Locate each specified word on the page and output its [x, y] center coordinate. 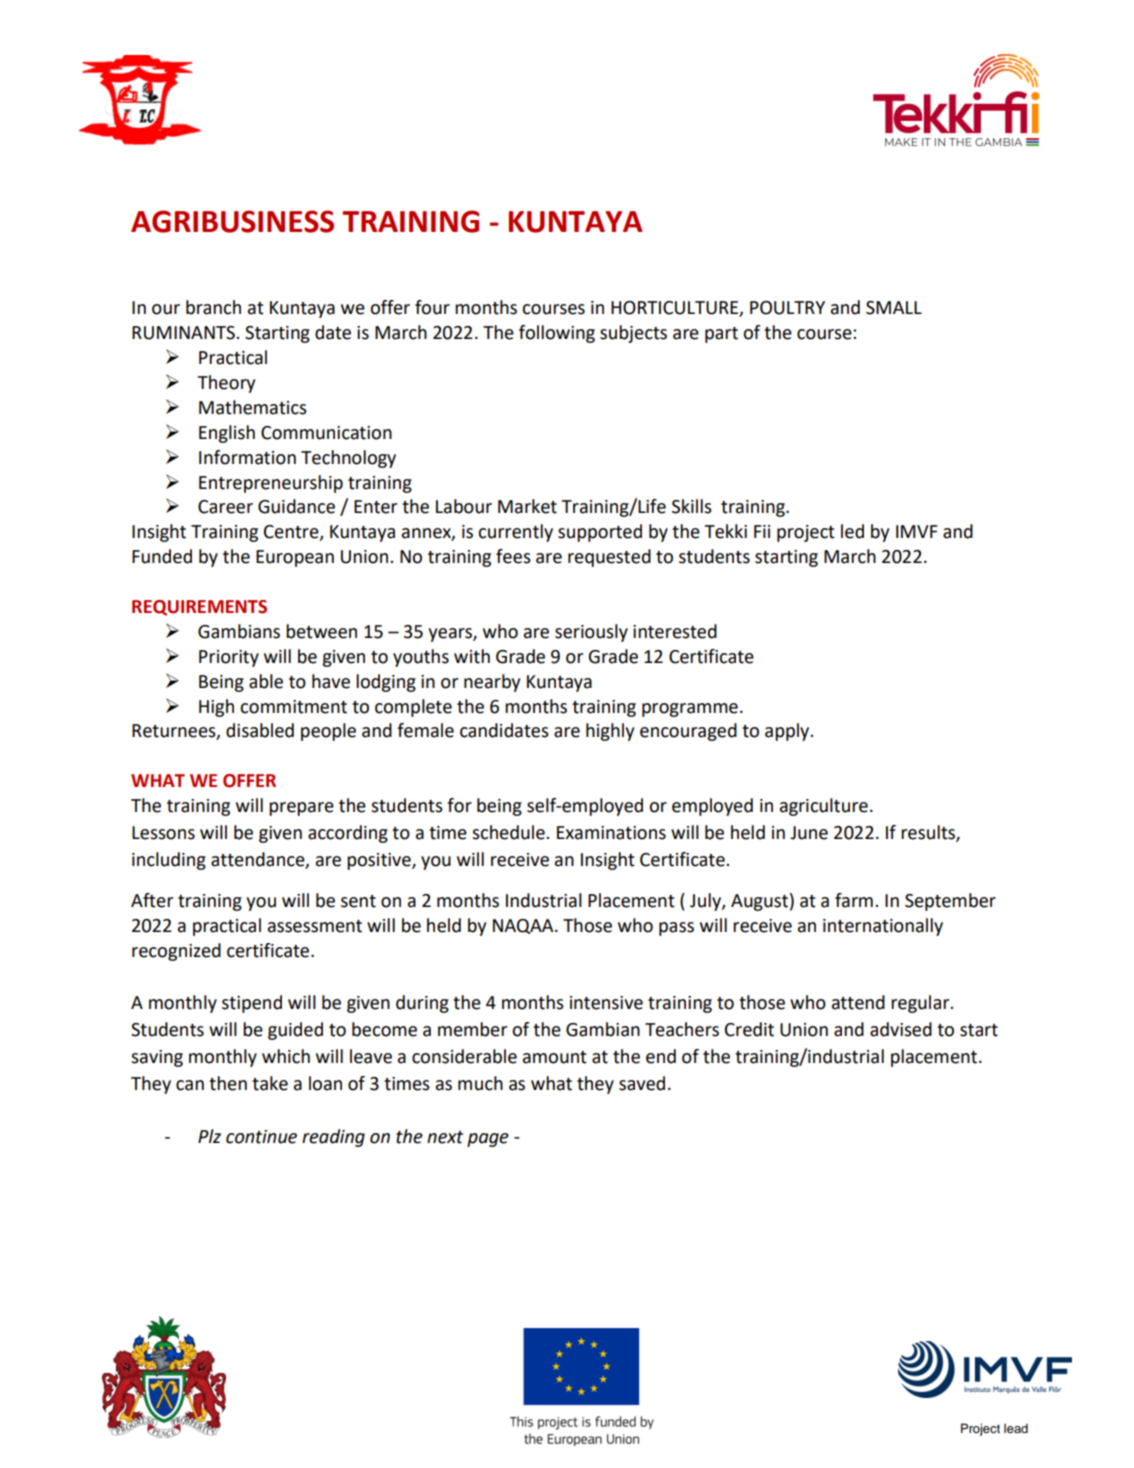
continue [261, 1137]
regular [921, 1004]
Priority [229, 658]
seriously [591, 633]
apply [788, 732]
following [557, 334]
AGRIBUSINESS [232, 221]
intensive [606, 1003]
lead [1016, 1428]
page [488, 1140]
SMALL [894, 308]
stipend [252, 1004]
